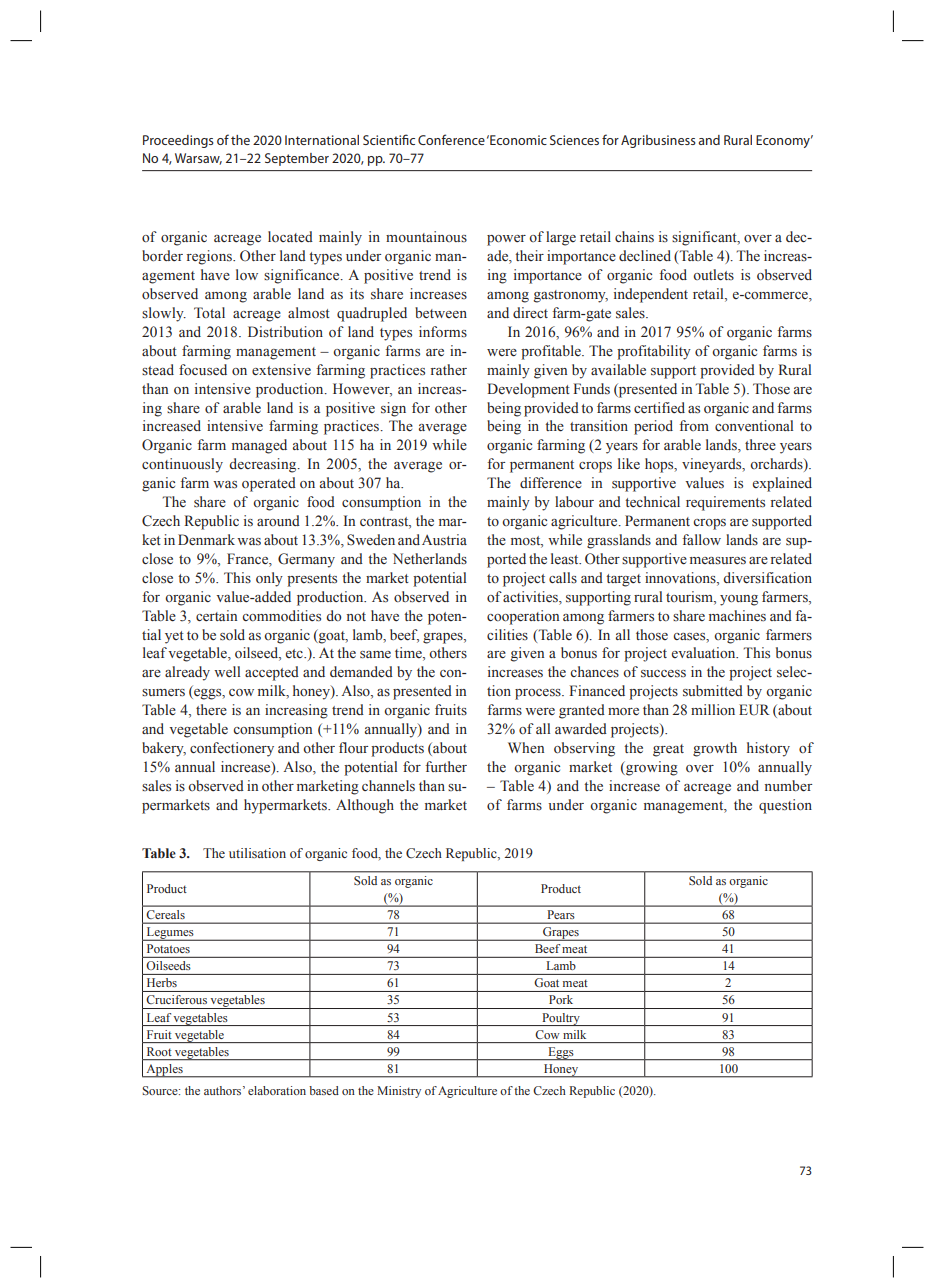 This screenshot has height=1288, width=934. What do you see at coordinates (224, 1090) in the screenshot?
I see `authors` at bounding box center [224, 1090].
